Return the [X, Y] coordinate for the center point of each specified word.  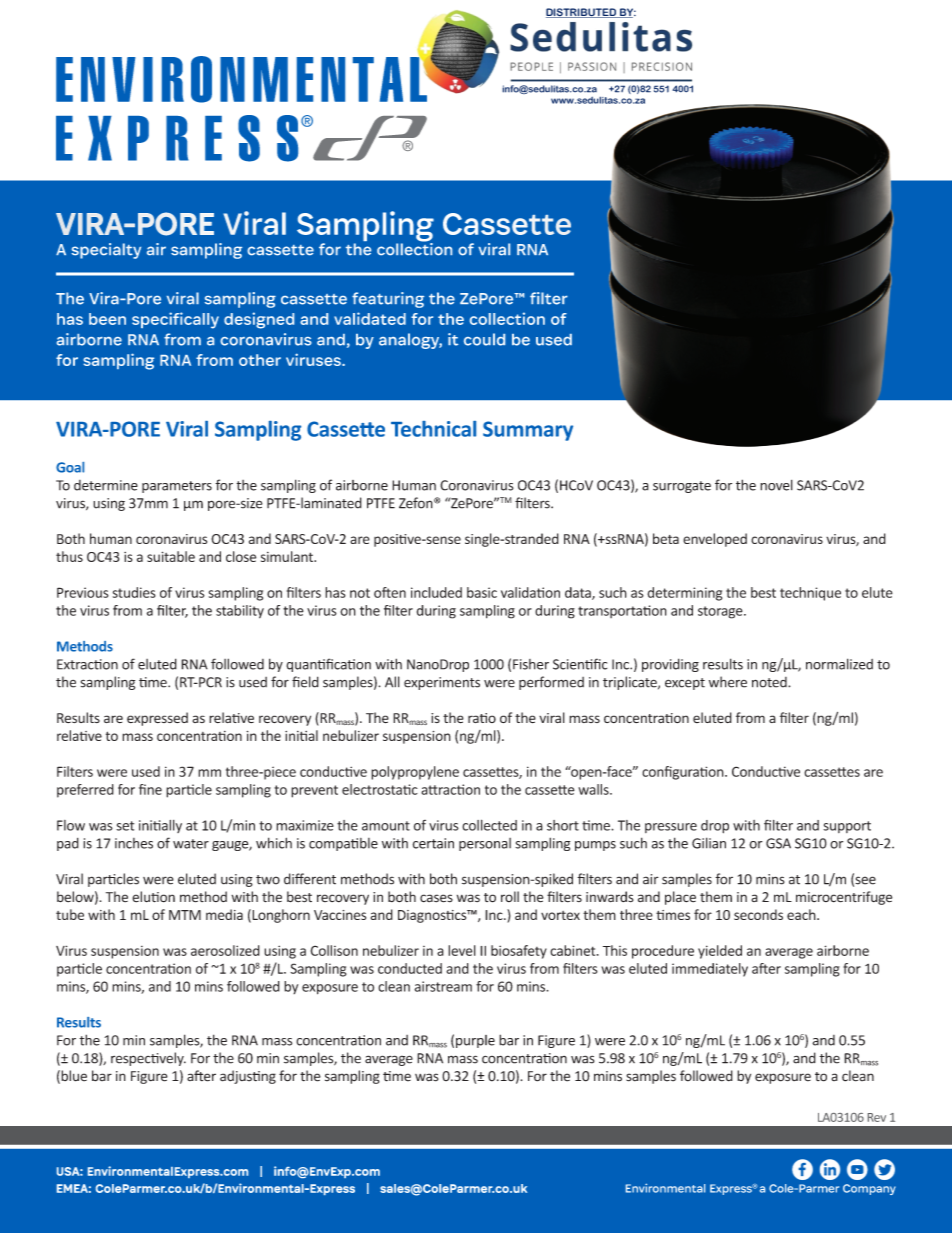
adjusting [248, 1077]
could [484, 339]
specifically [175, 320]
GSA [778, 843]
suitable [171, 556]
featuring [388, 300]
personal [485, 844]
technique [810, 594]
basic [482, 592]
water [191, 844]
